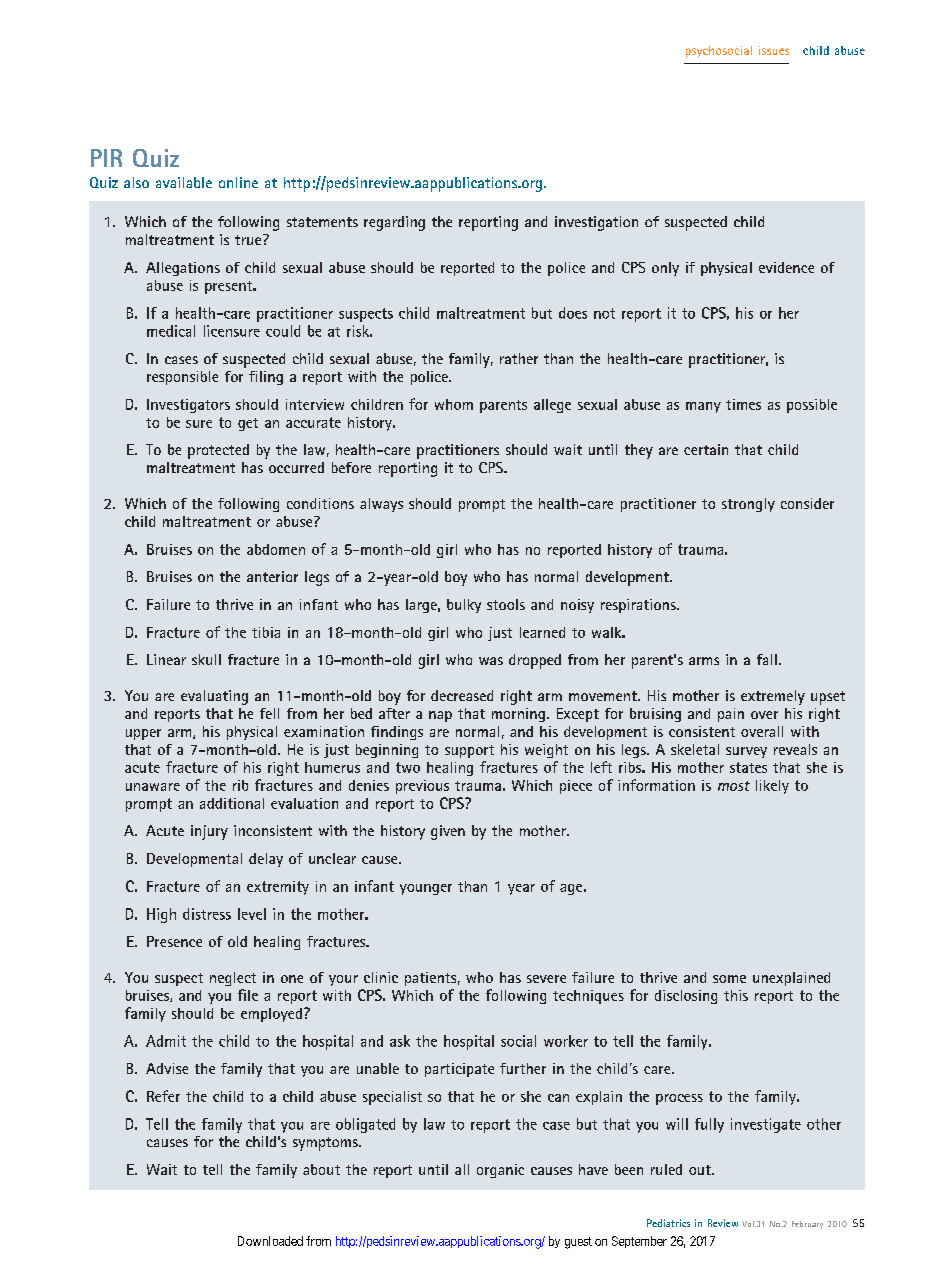 The height and width of the document is (1275, 952). Describe the element at coordinates (206, 659) in the document. I see `skull` at that location.
